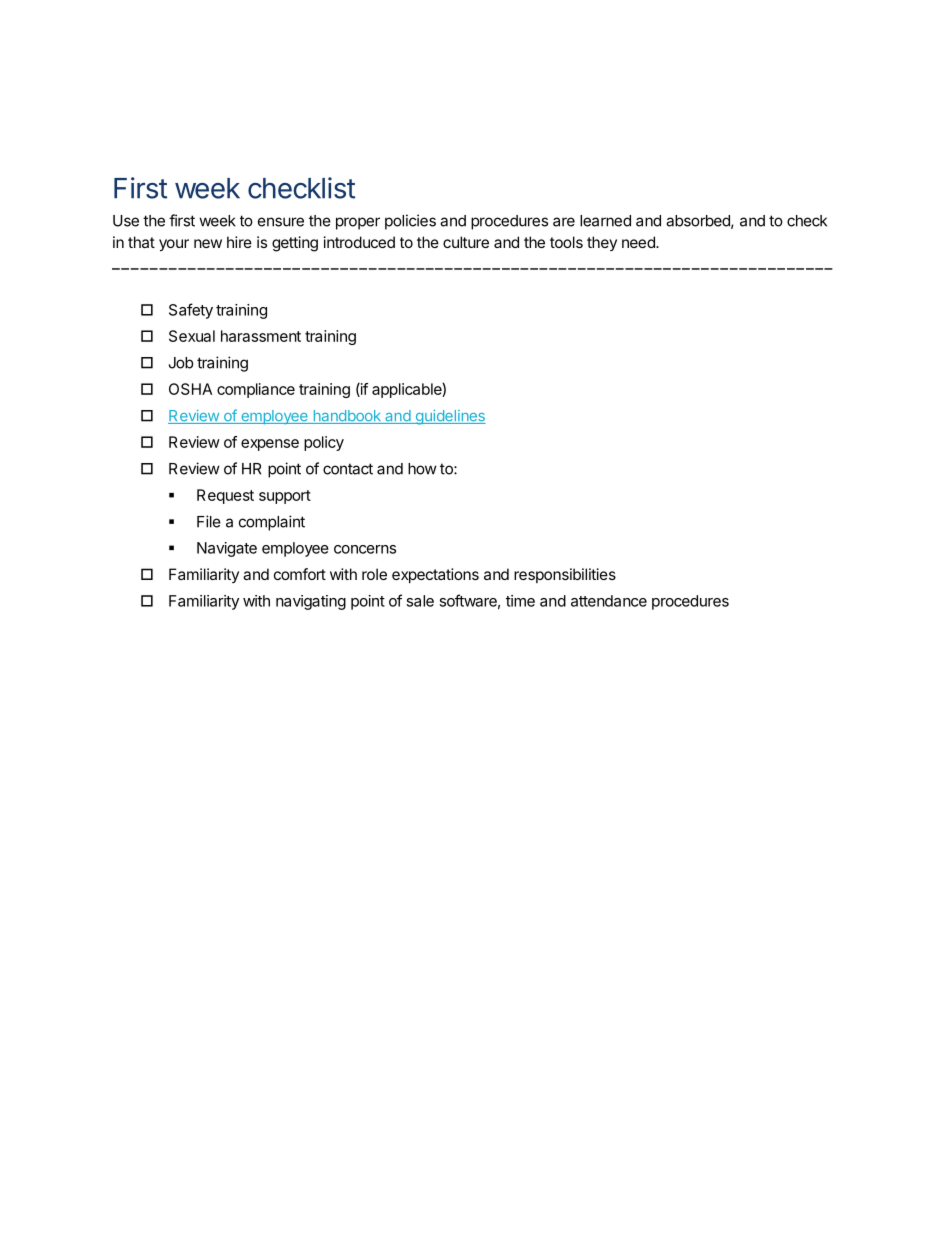  What do you see at coordinates (566, 242) in the image?
I see `tools` at bounding box center [566, 242].
